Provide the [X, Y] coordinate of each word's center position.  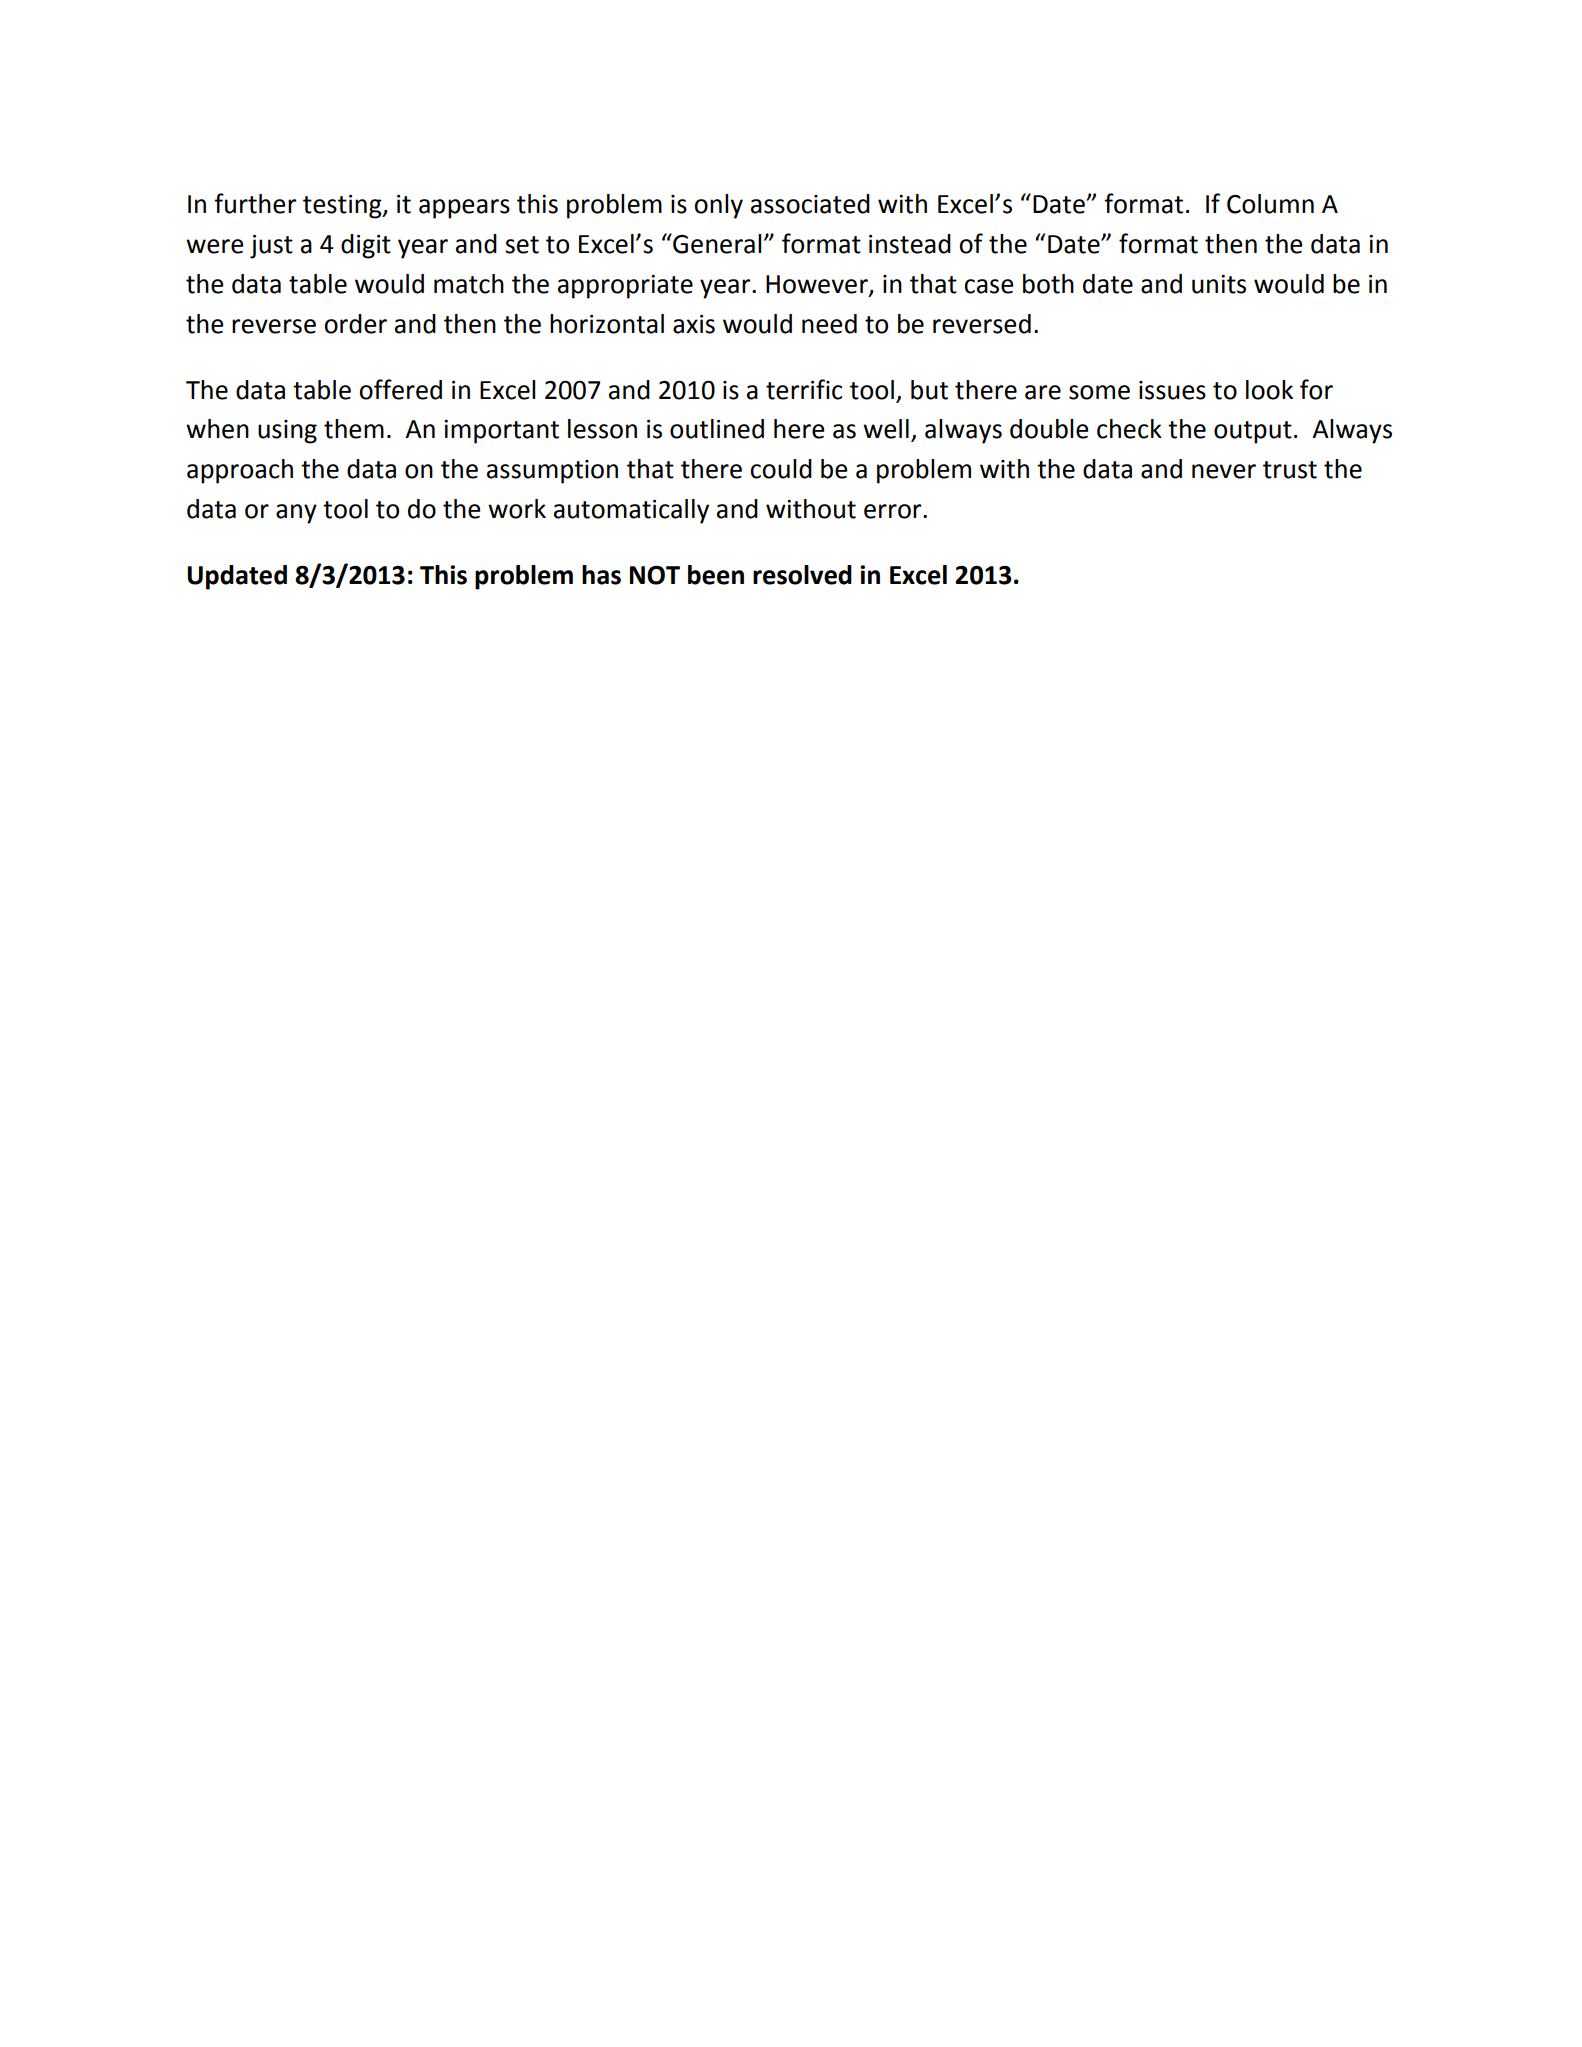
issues [1172, 390]
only [718, 206]
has [601, 575]
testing [343, 207]
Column [1270, 204]
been [716, 575]
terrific [804, 389]
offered [400, 389]
